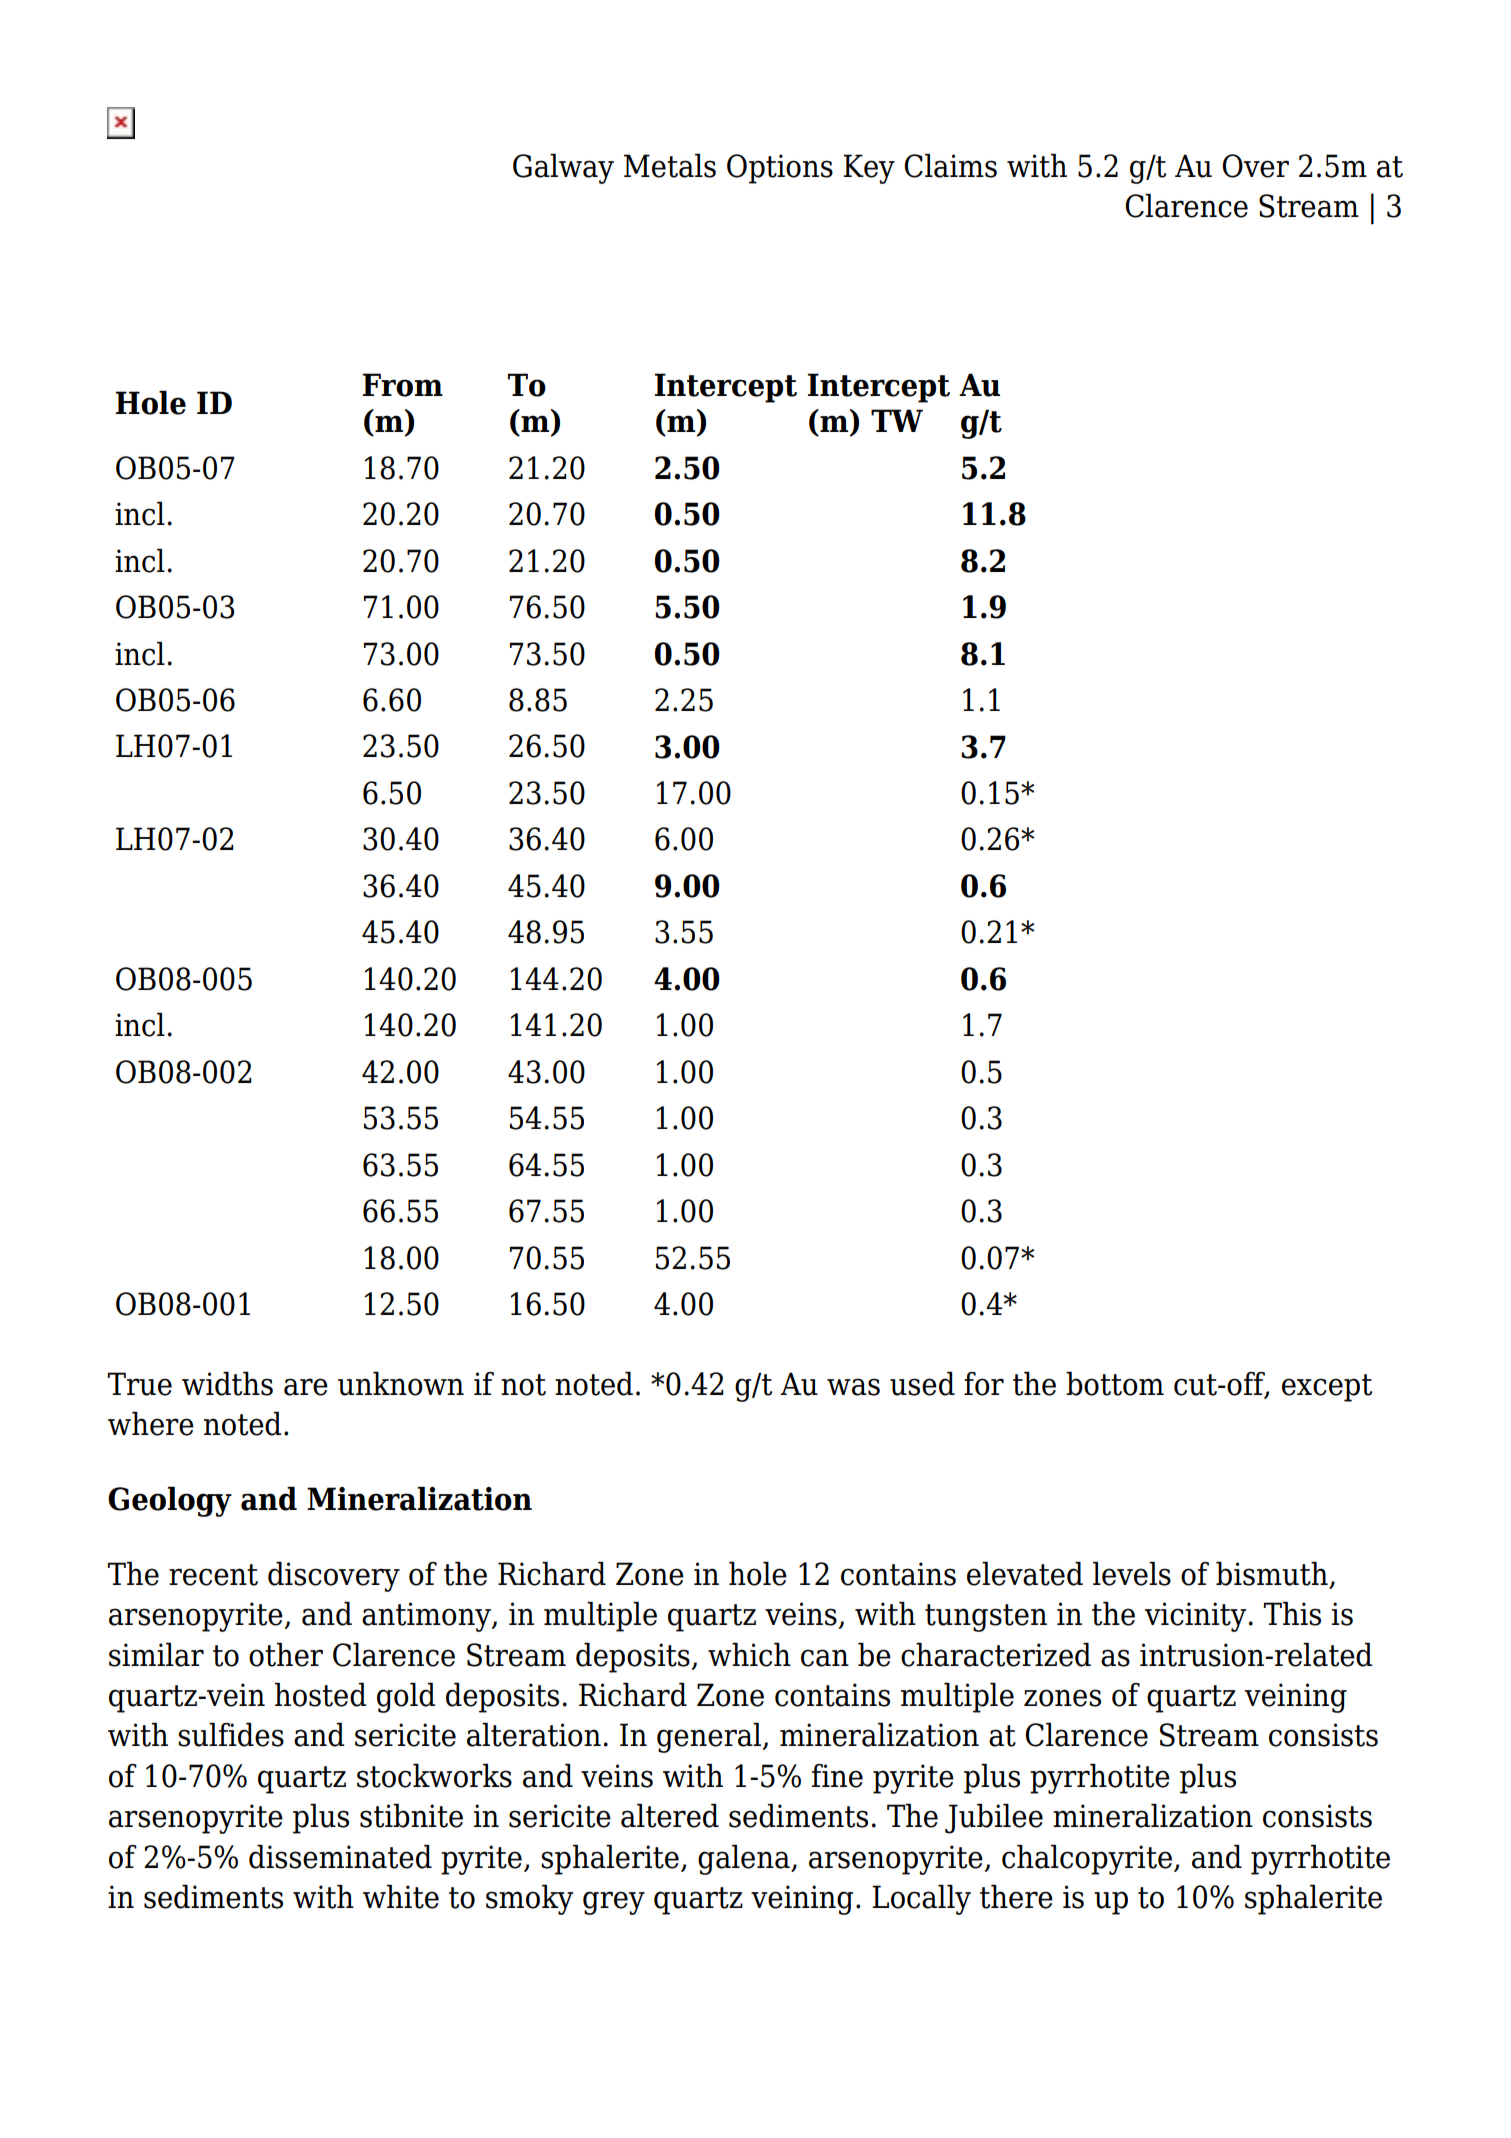 Image resolution: width=1511 pixels, height=2138 pixels. What do you see at coordinates (340, 1857) in the screenshot?
I see `disseminated` at bounding box center [340, 1857].
